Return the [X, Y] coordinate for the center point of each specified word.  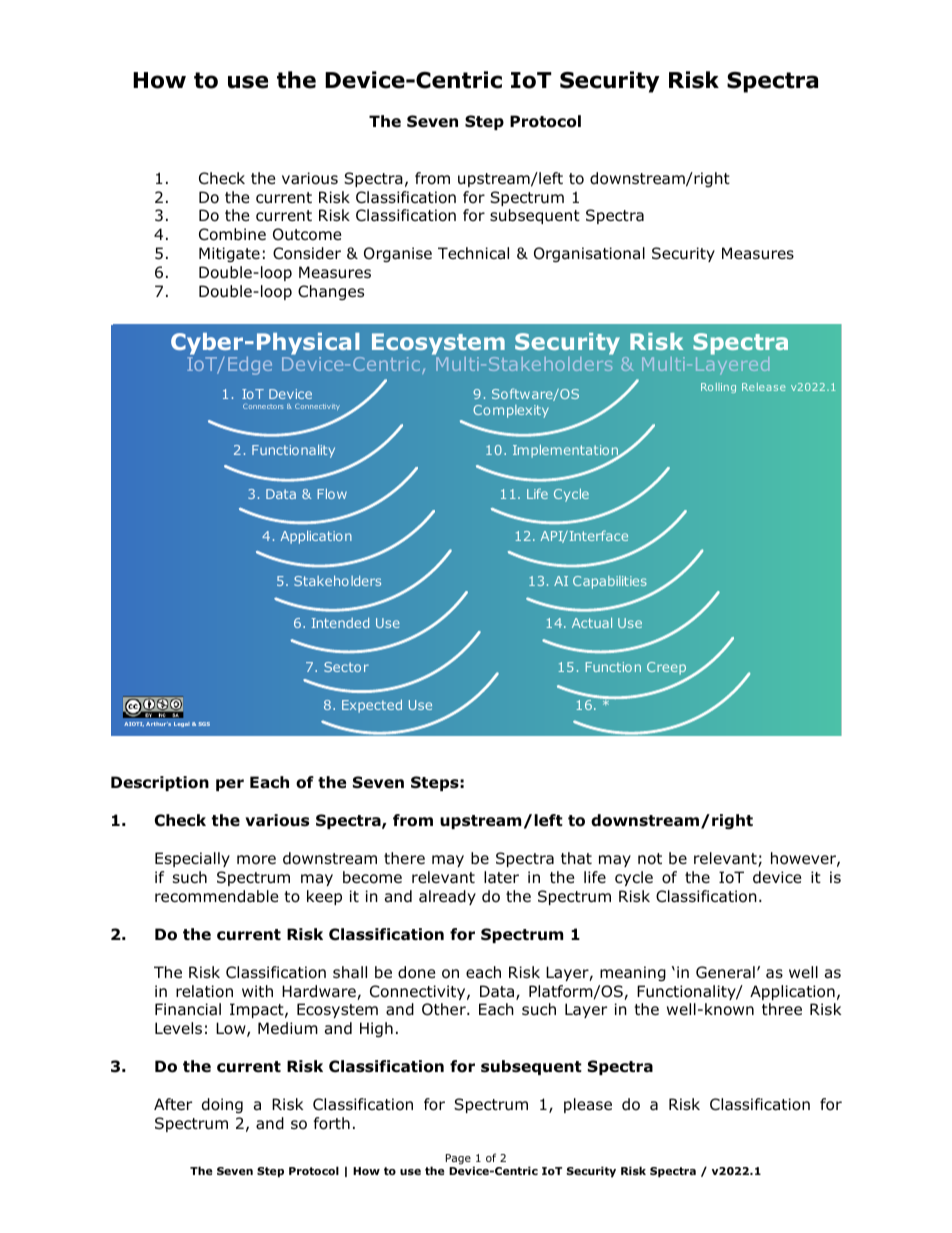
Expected [372, 706]
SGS [204, 724]
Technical [473, 253]
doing [222, 1105]
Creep [668, 670]
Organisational [589, 254]
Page [458, 1159]
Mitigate [229, 254]
